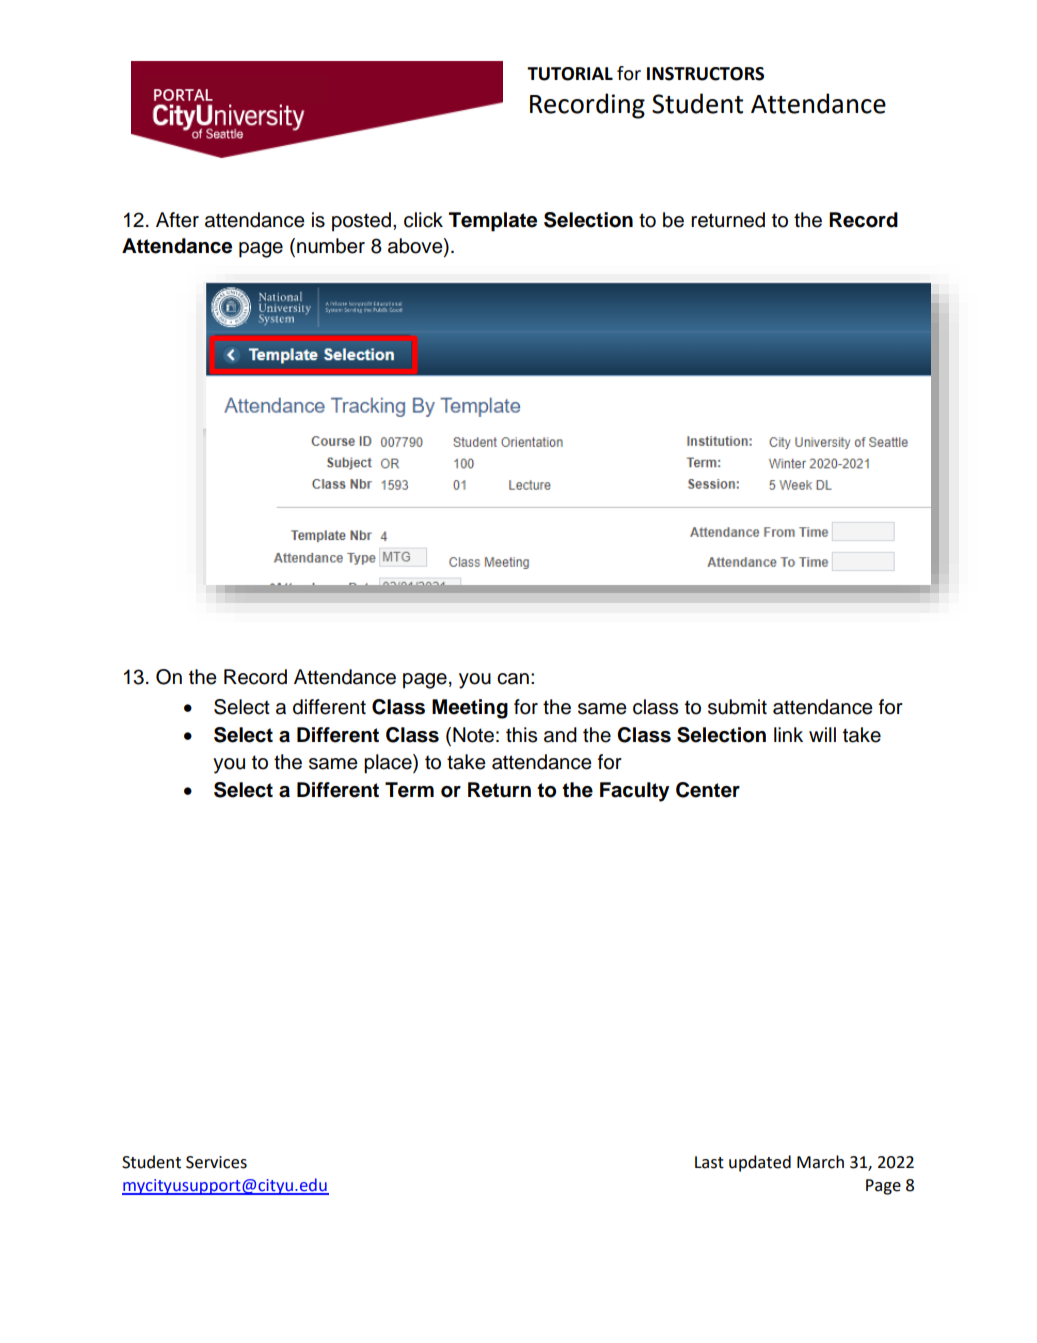 The height and width of the document is (1343, 1037). I want to click on Meeting, so click(470, 709).
